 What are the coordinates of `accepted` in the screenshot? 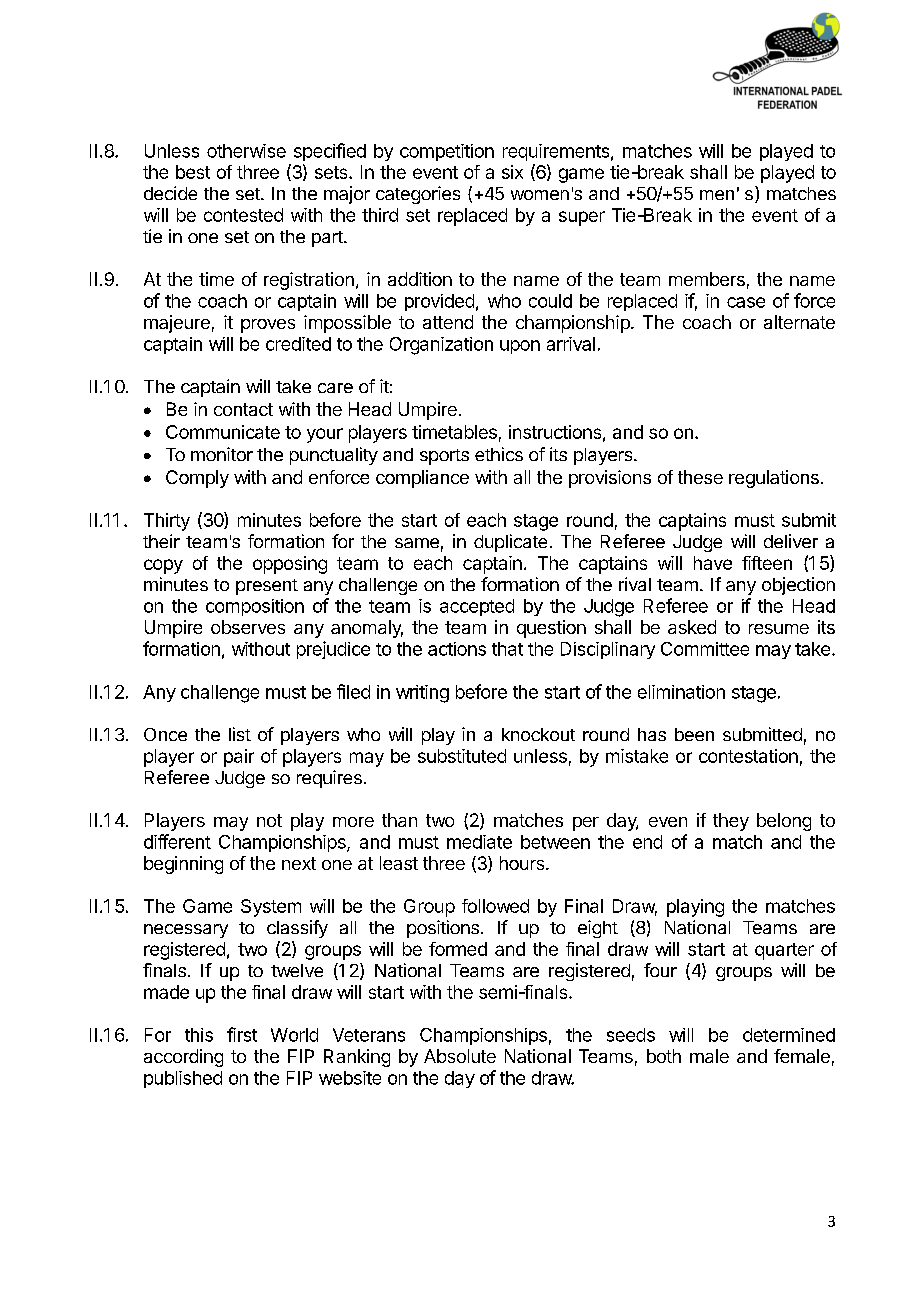 It's located at (477, 607).
